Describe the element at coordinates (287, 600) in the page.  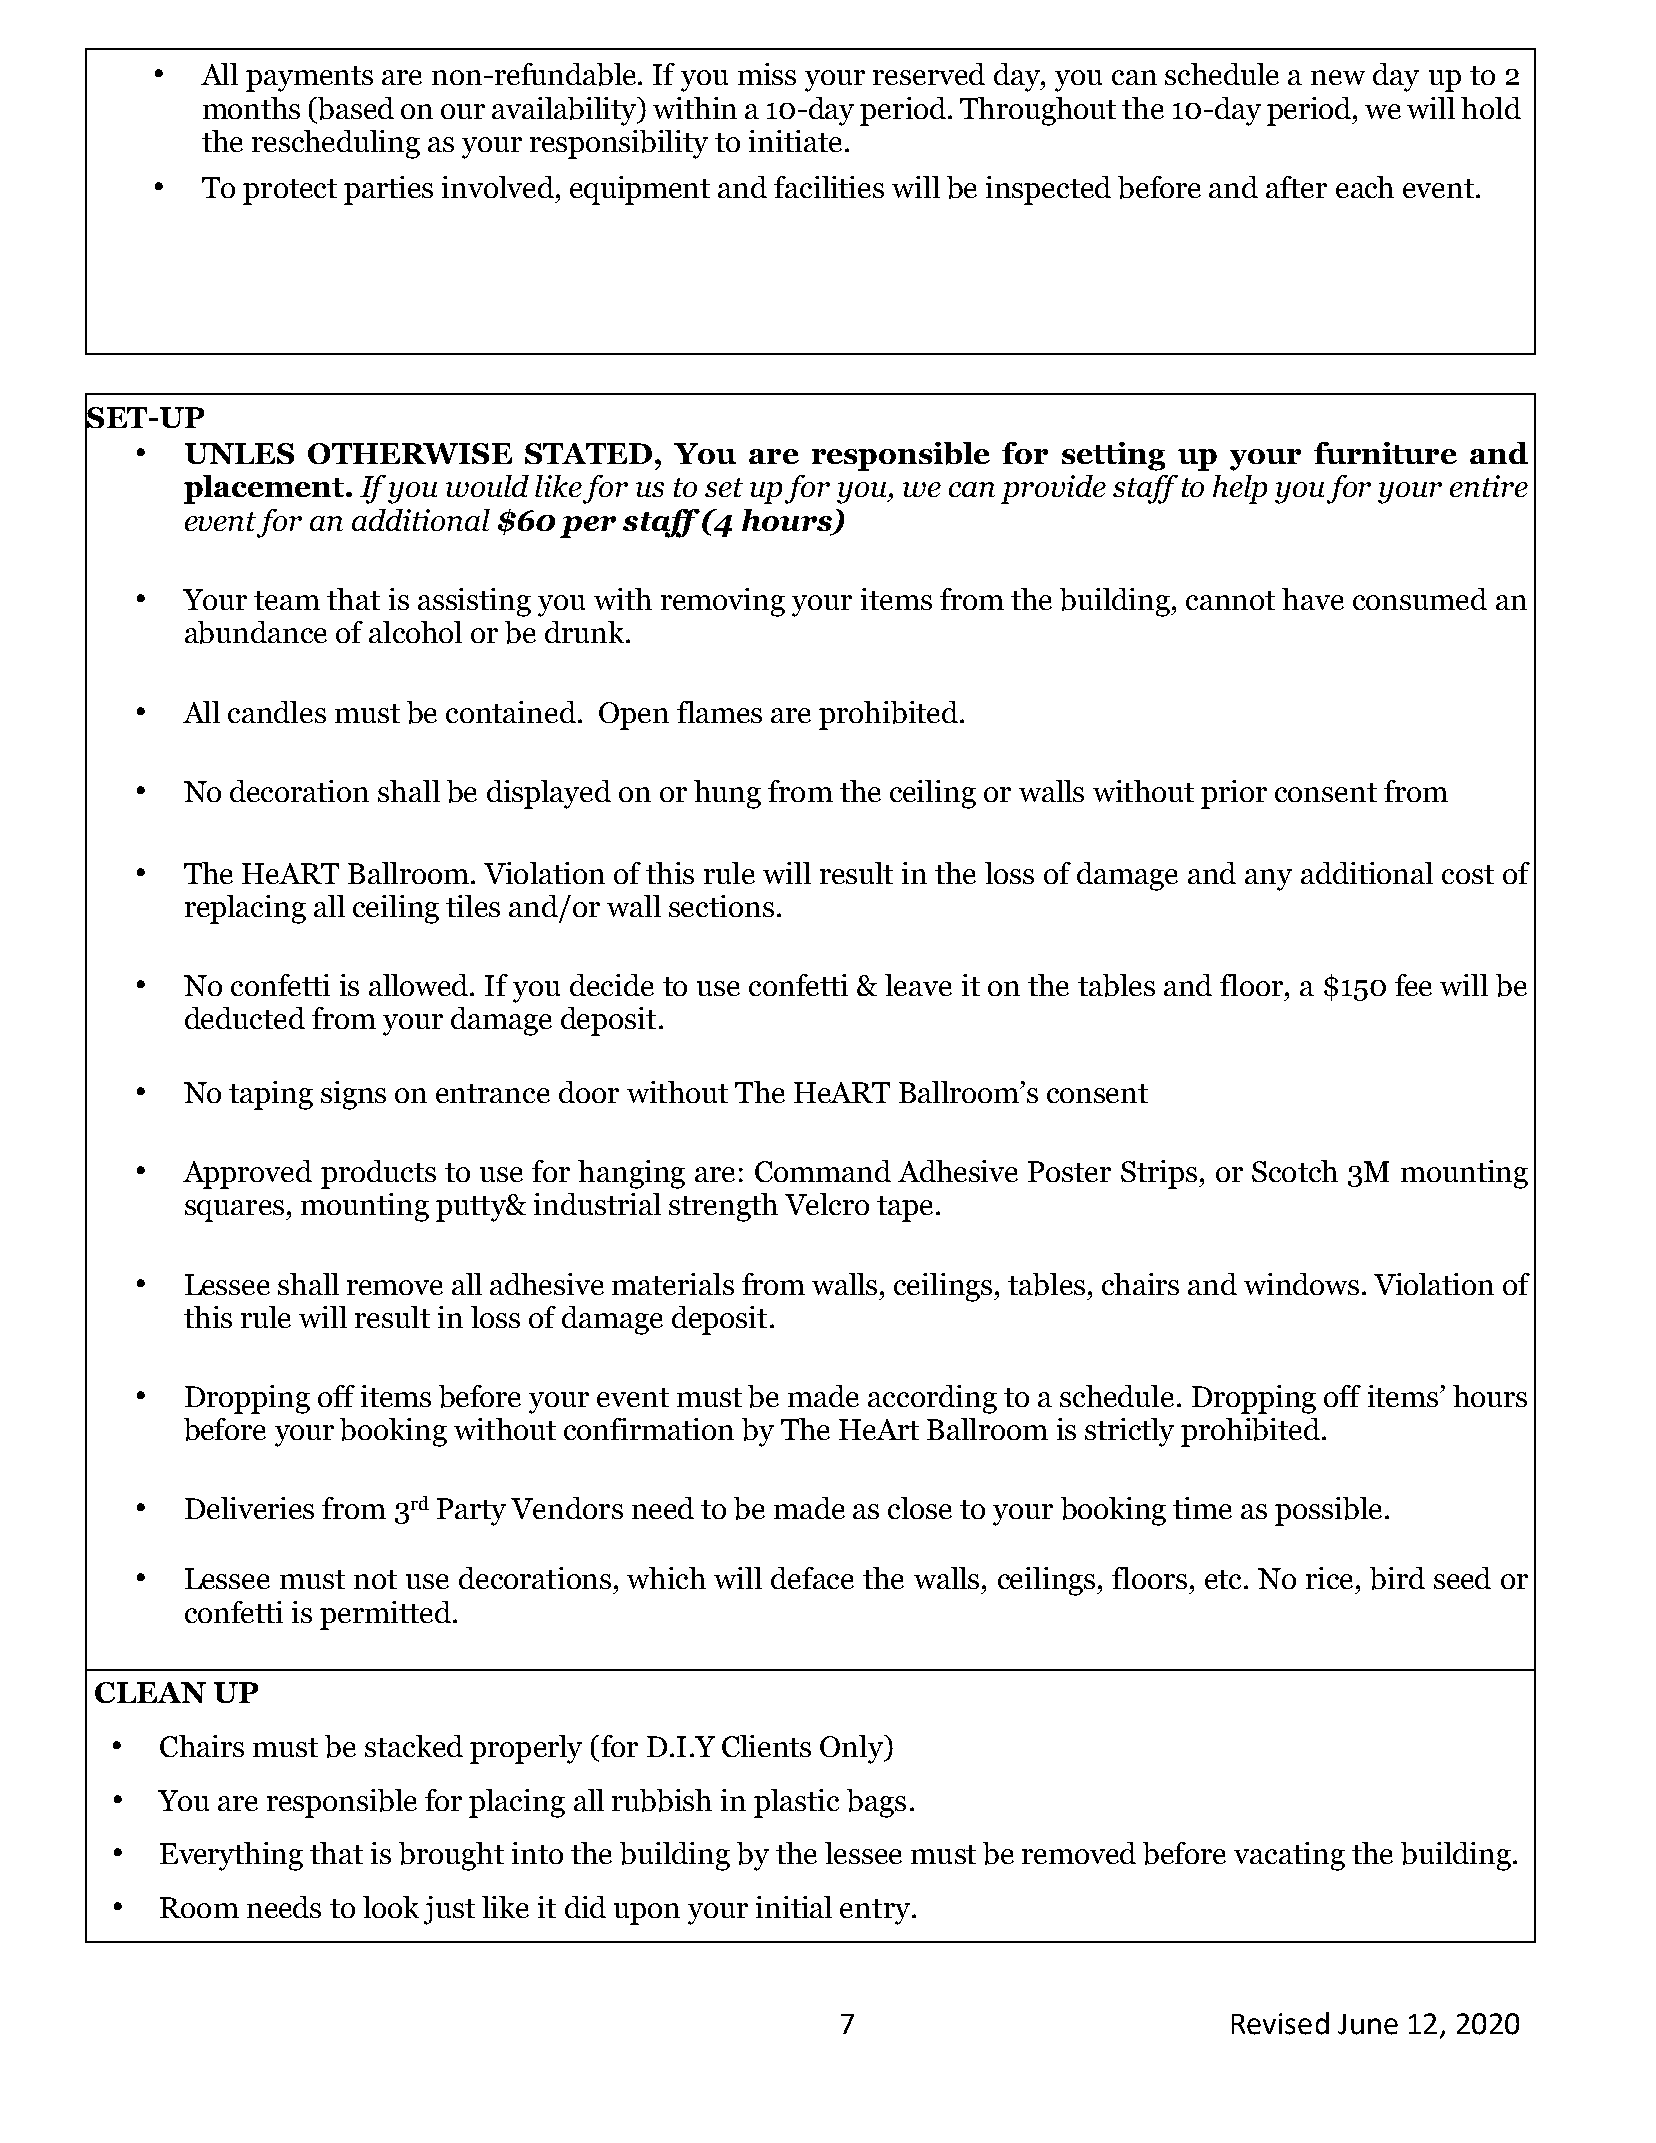
I see `team` at that location.
